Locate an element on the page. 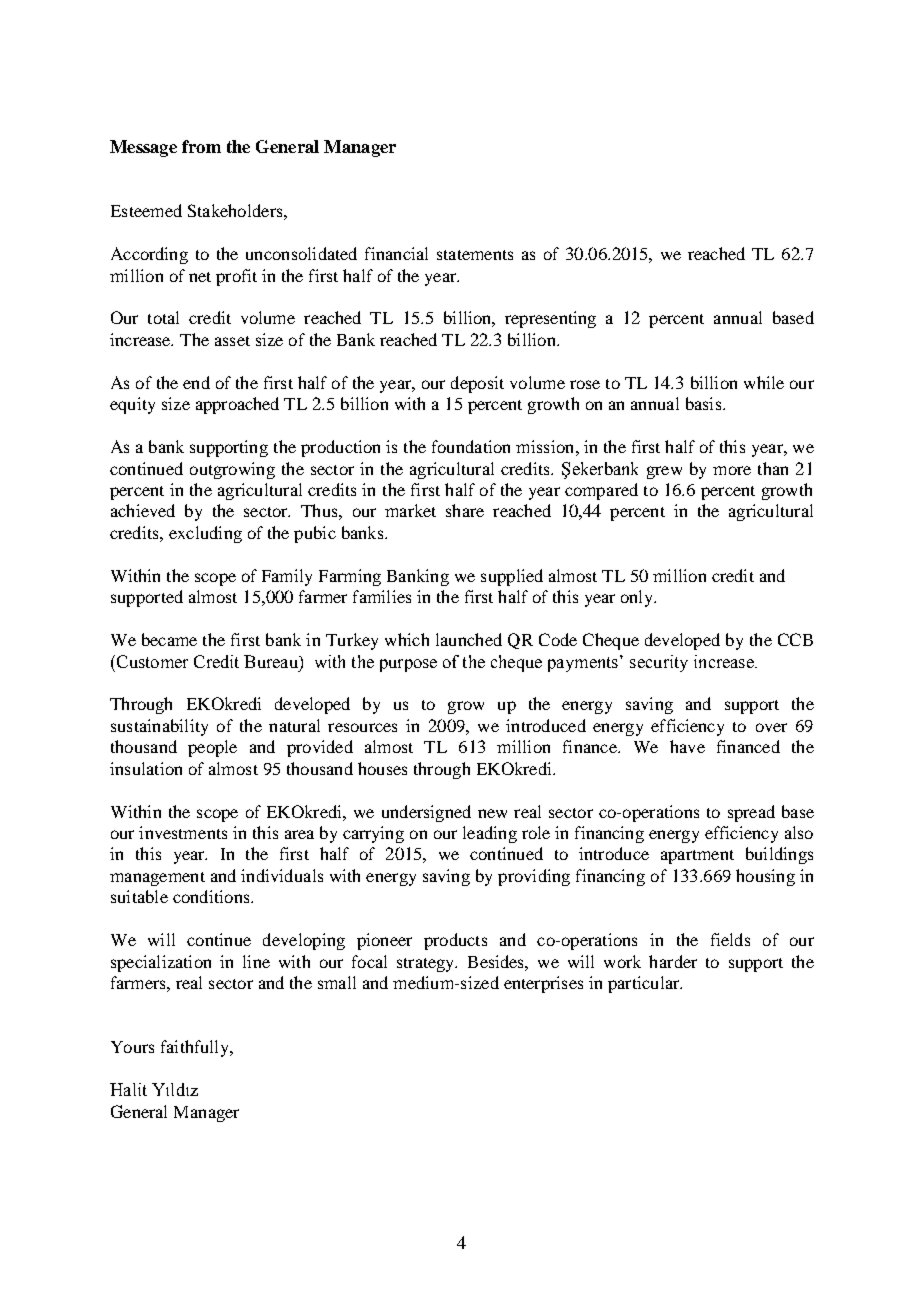  from is located at coordinates (201, 146).
